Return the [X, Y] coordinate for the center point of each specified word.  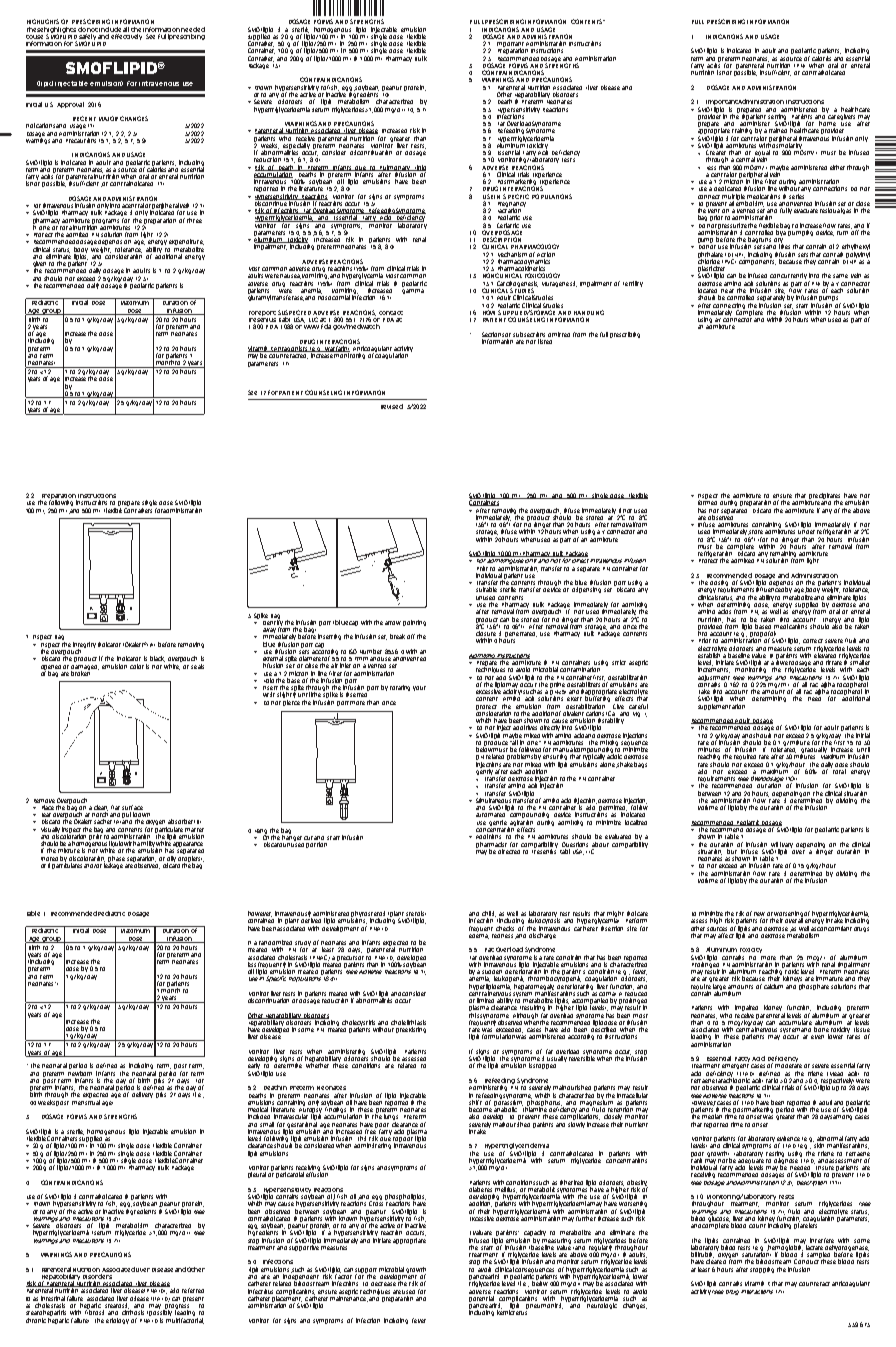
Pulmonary [395, 169]
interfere [822, 1240]
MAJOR [108, 118]
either [837, 167]
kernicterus [512, 1311]
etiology [117, 1321]
